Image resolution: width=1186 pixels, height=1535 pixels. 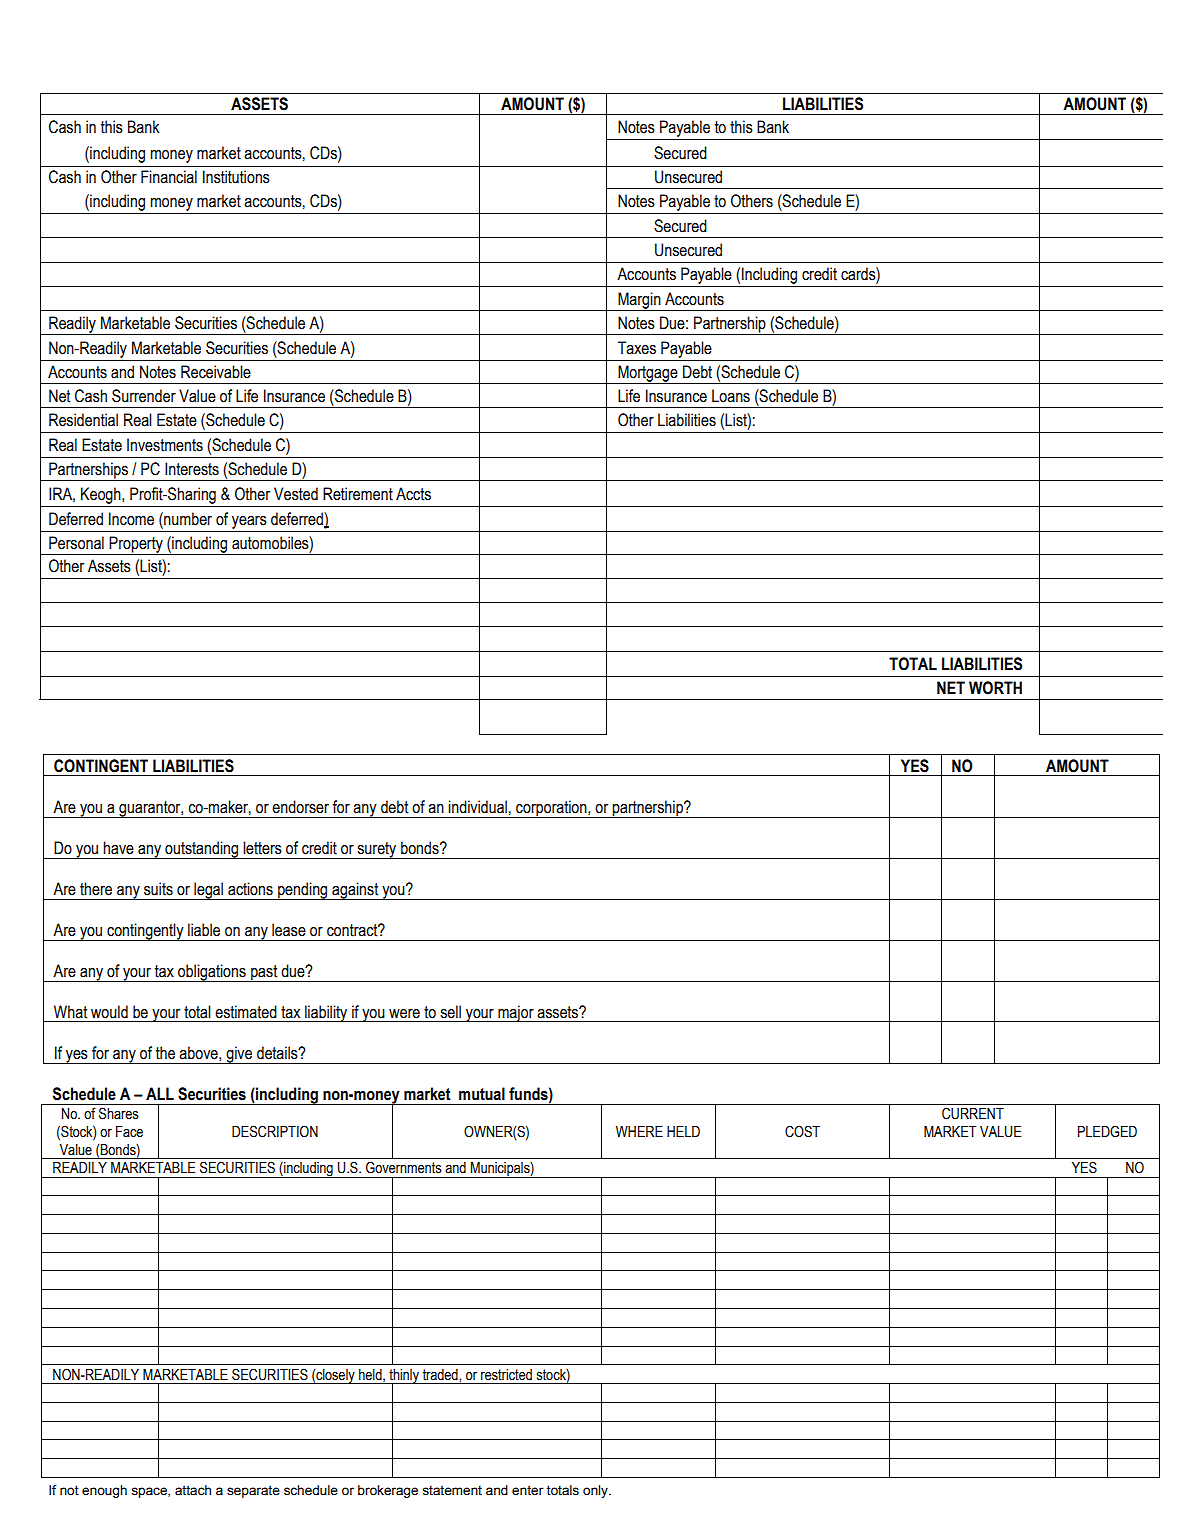 What do you see at coordinates (648, 374) in the screenshot?
I see `Mortgage` at bounding box center [648, 374].
